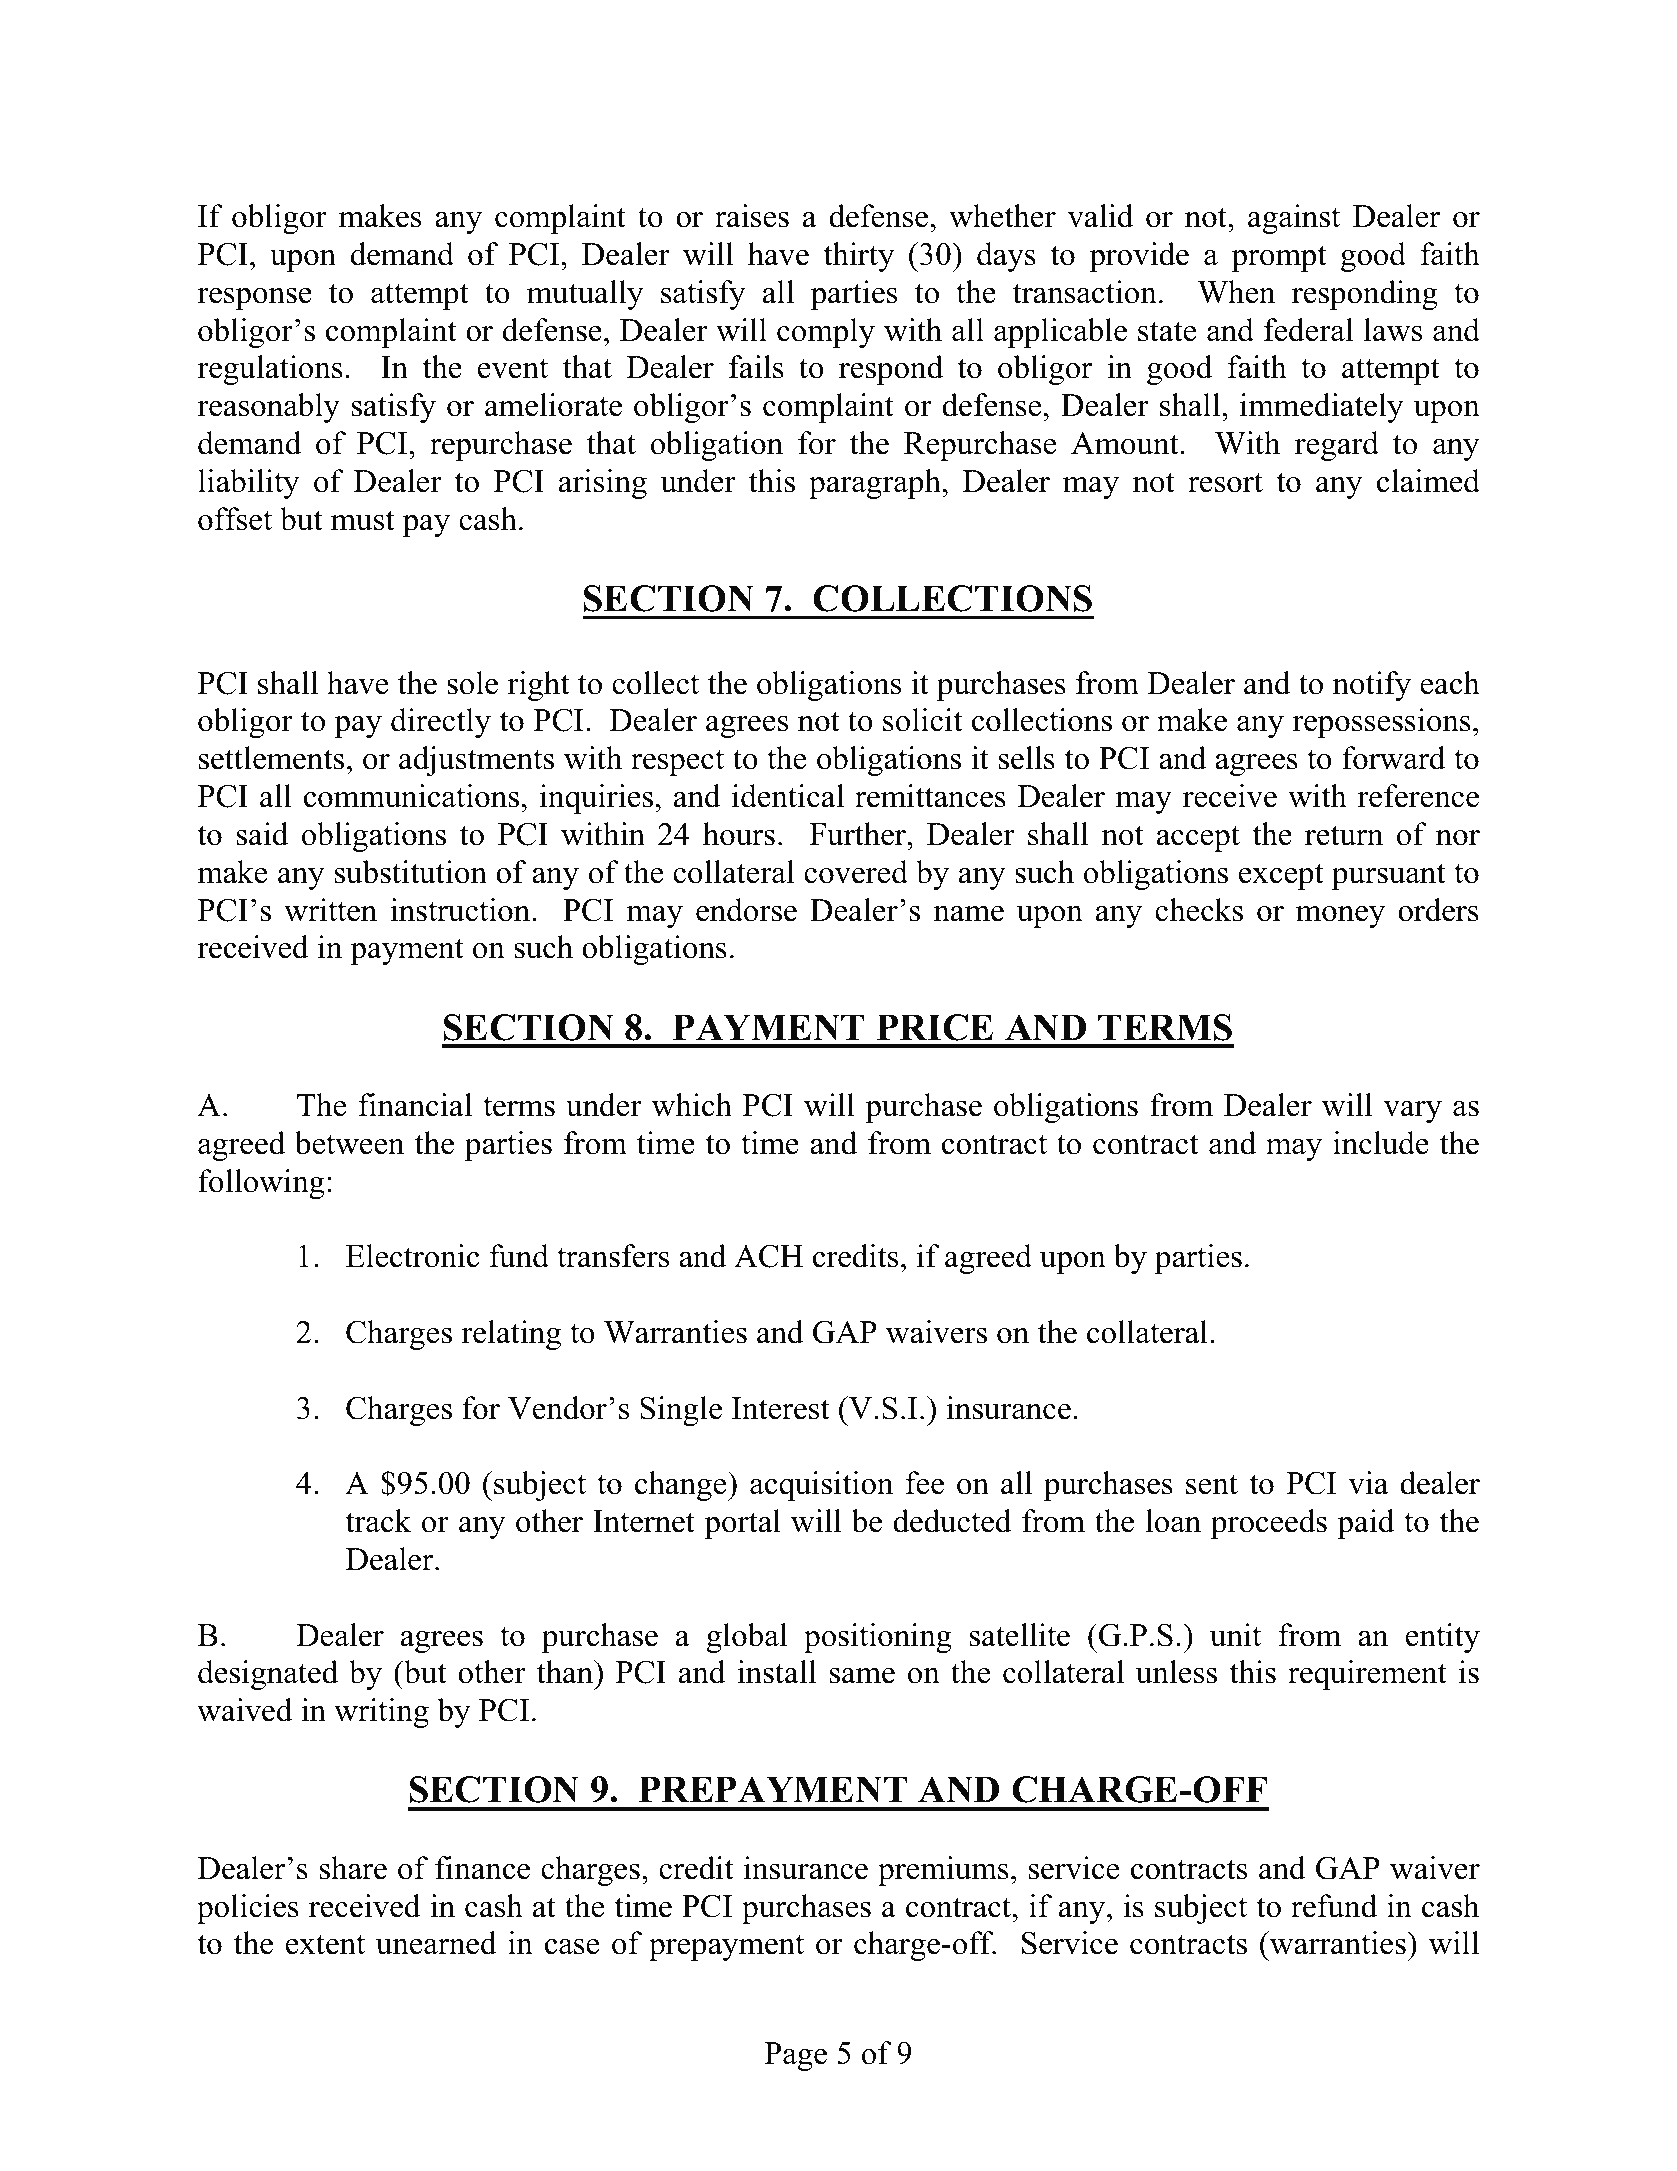 This screenshot has height=2171, width=1677. Describe the element at coordinates (1344, 835) in the screenshot. I see `return` at that location.
